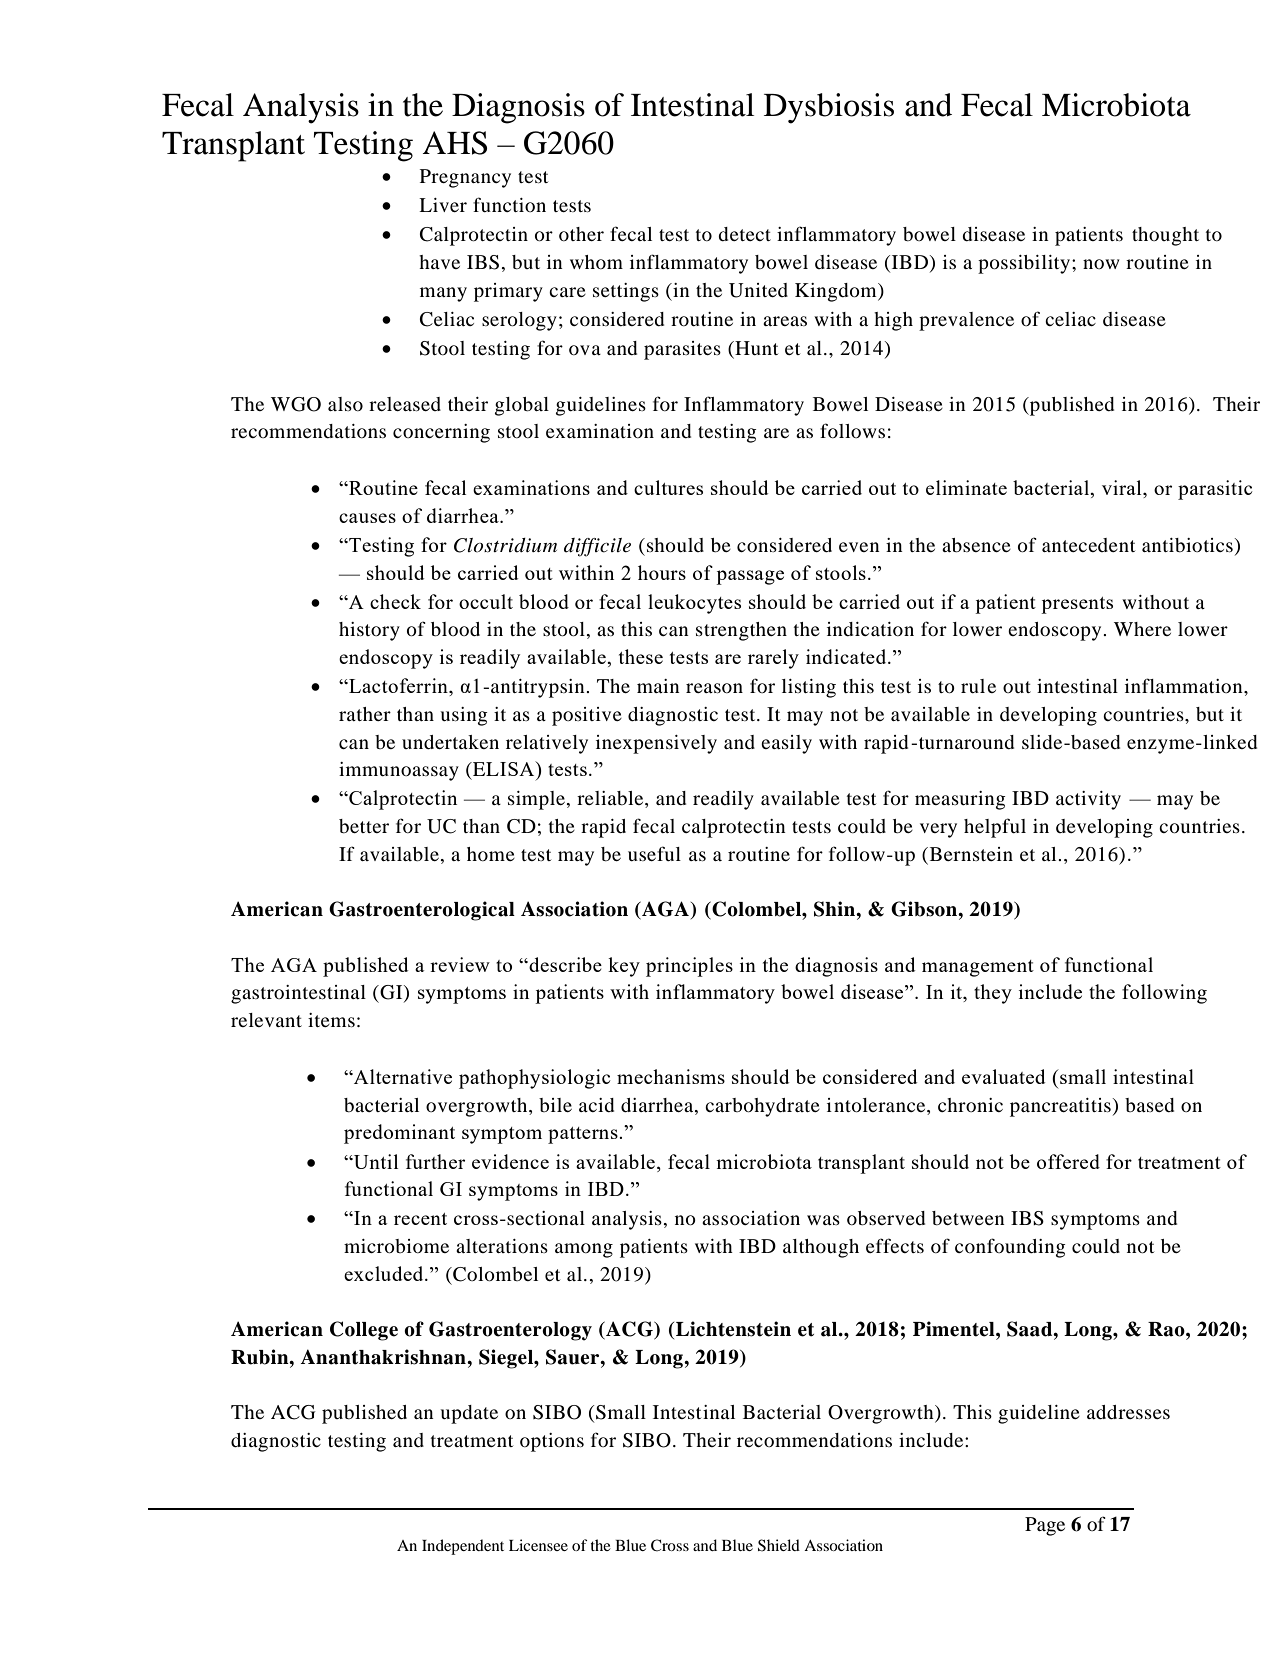  What do you see at coordinates (1077, 605) in the screenshot?
I see `presents` at bounding box center [1077, 605].
